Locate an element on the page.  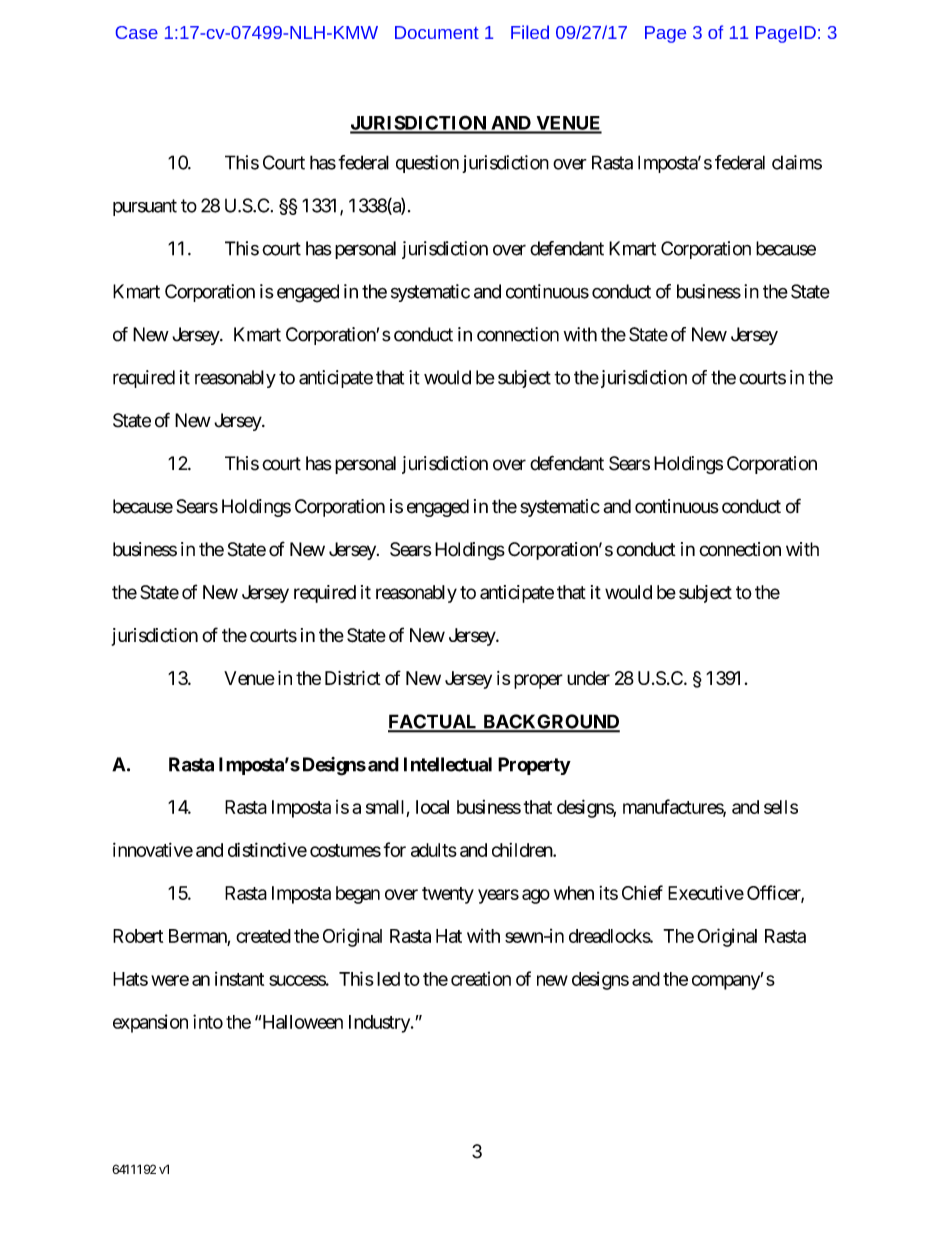
Case is located at coordinates (137, 32).
